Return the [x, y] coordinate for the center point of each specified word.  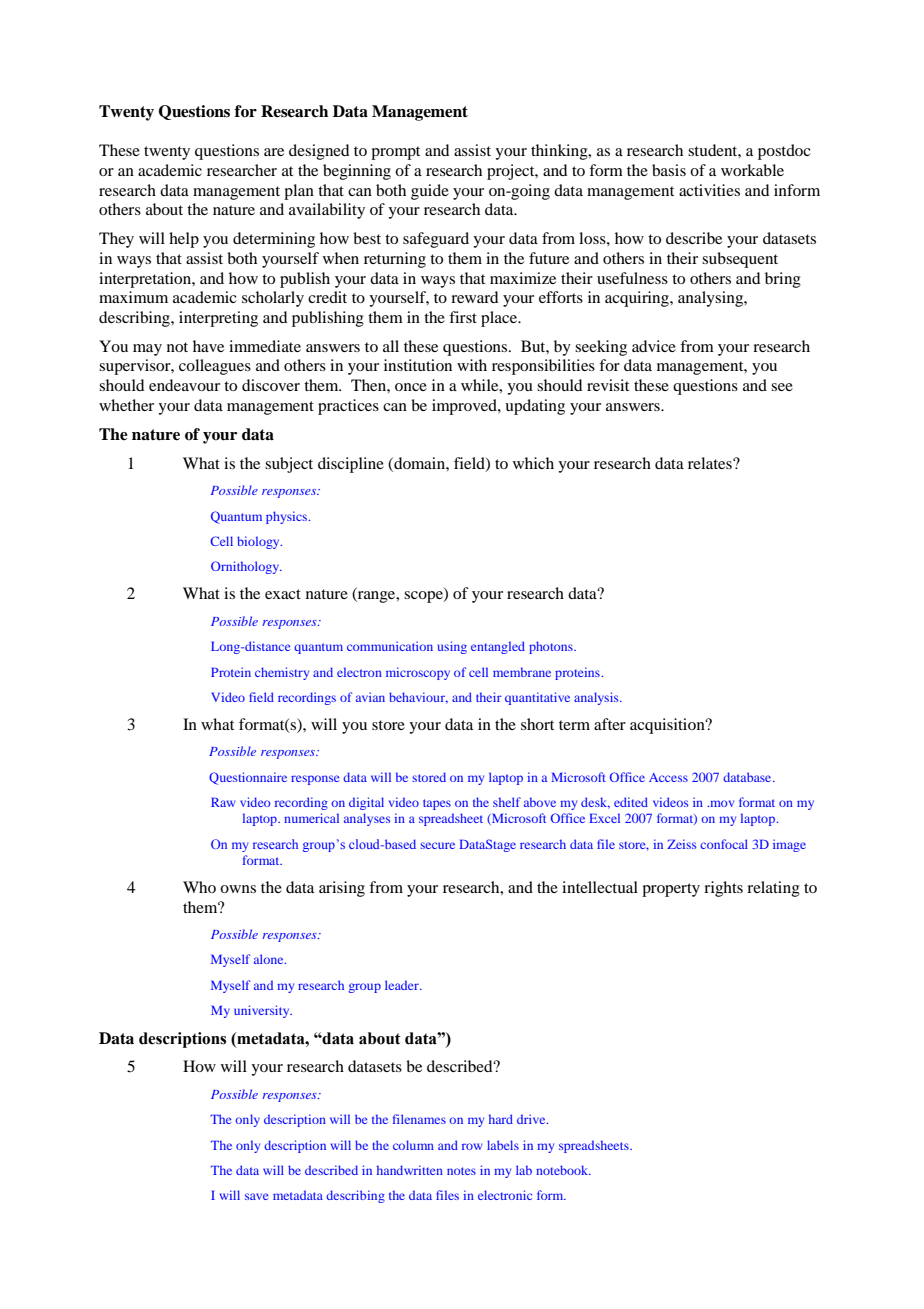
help [184, 240]
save [256, 1196]
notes [461, 1171]
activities [709, 190]
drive [532, 1119]
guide [430, 192]
